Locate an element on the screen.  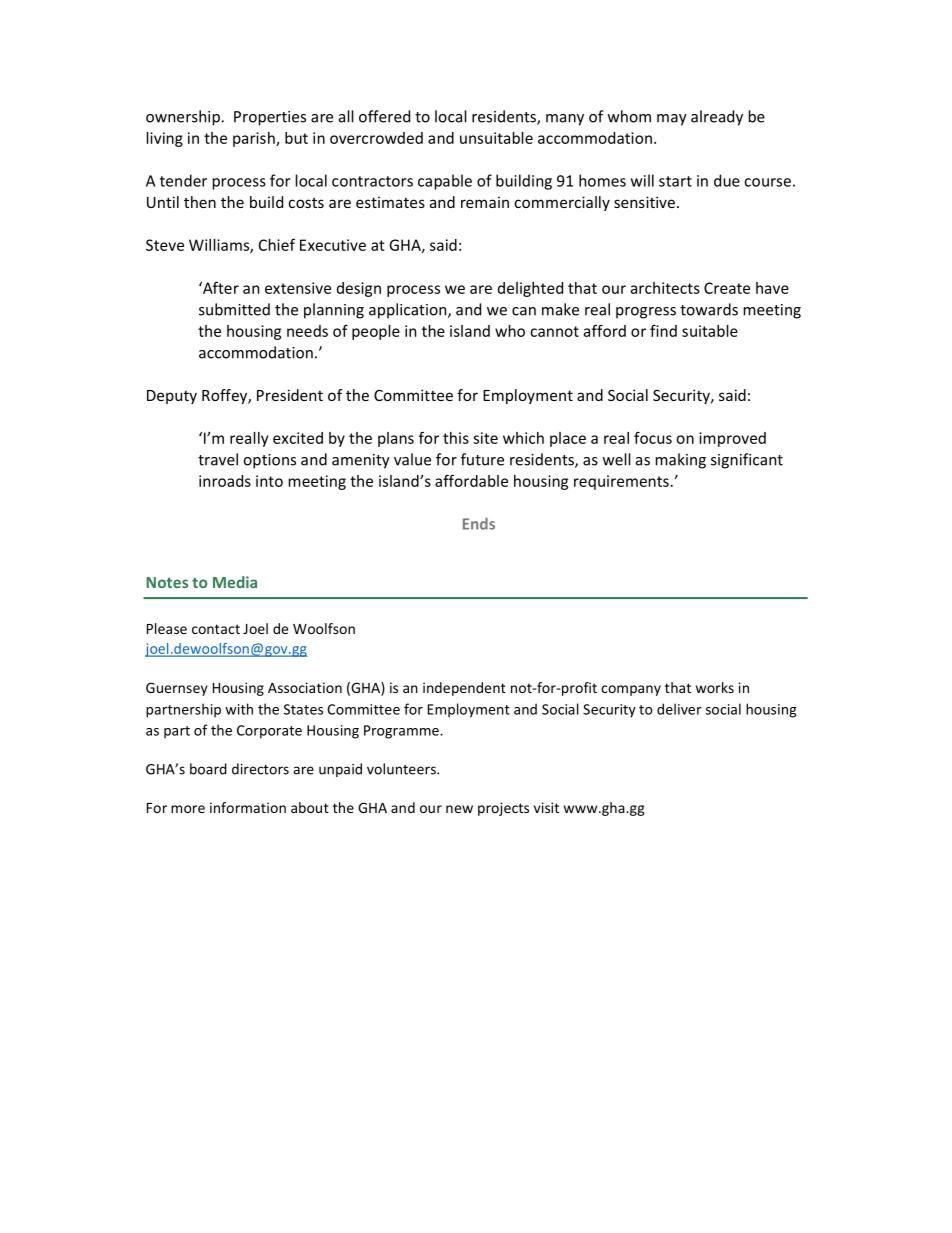
already is located at coordinates (717, 118).
